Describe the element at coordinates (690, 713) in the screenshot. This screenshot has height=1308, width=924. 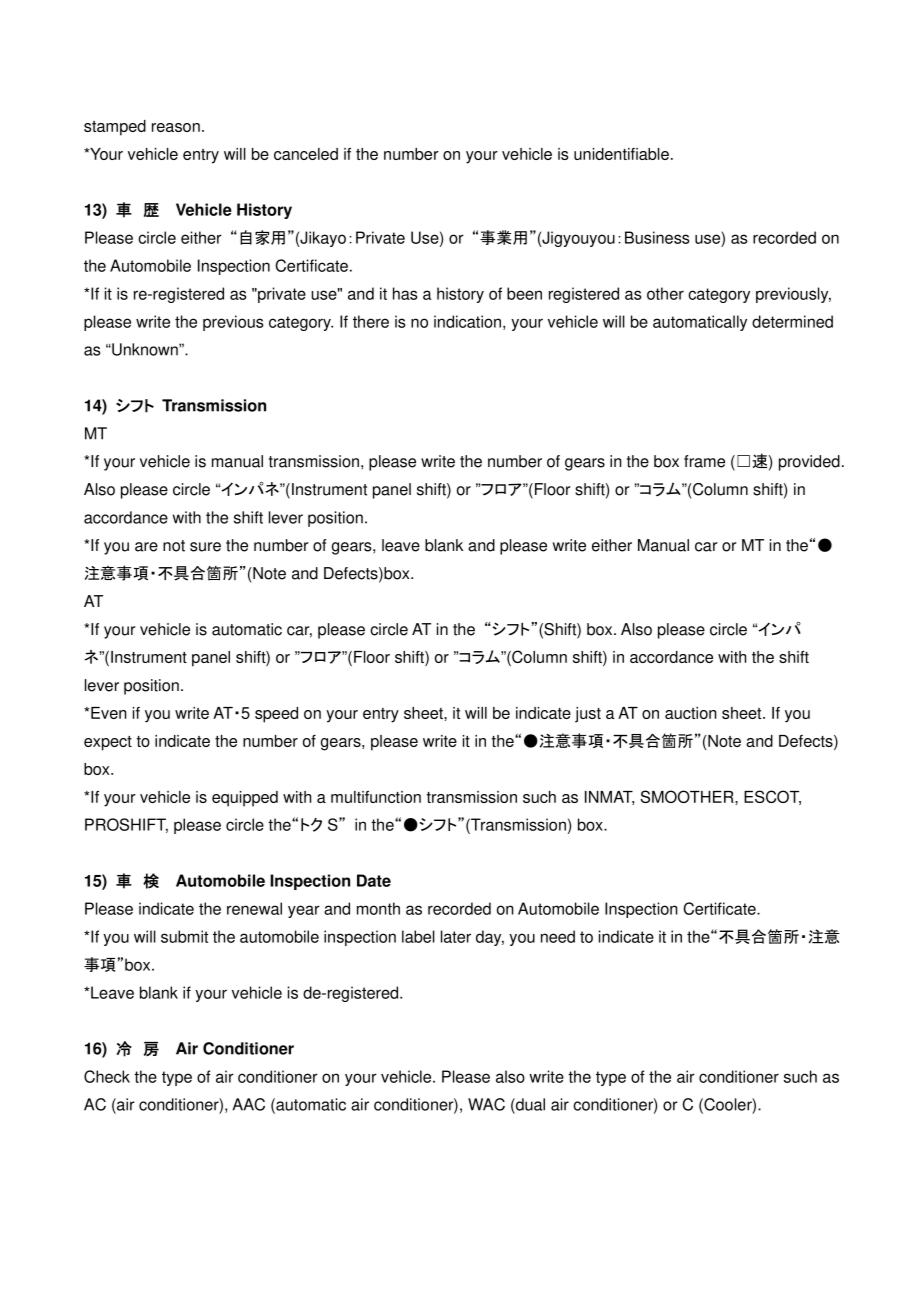
I see `auction` at that location.
